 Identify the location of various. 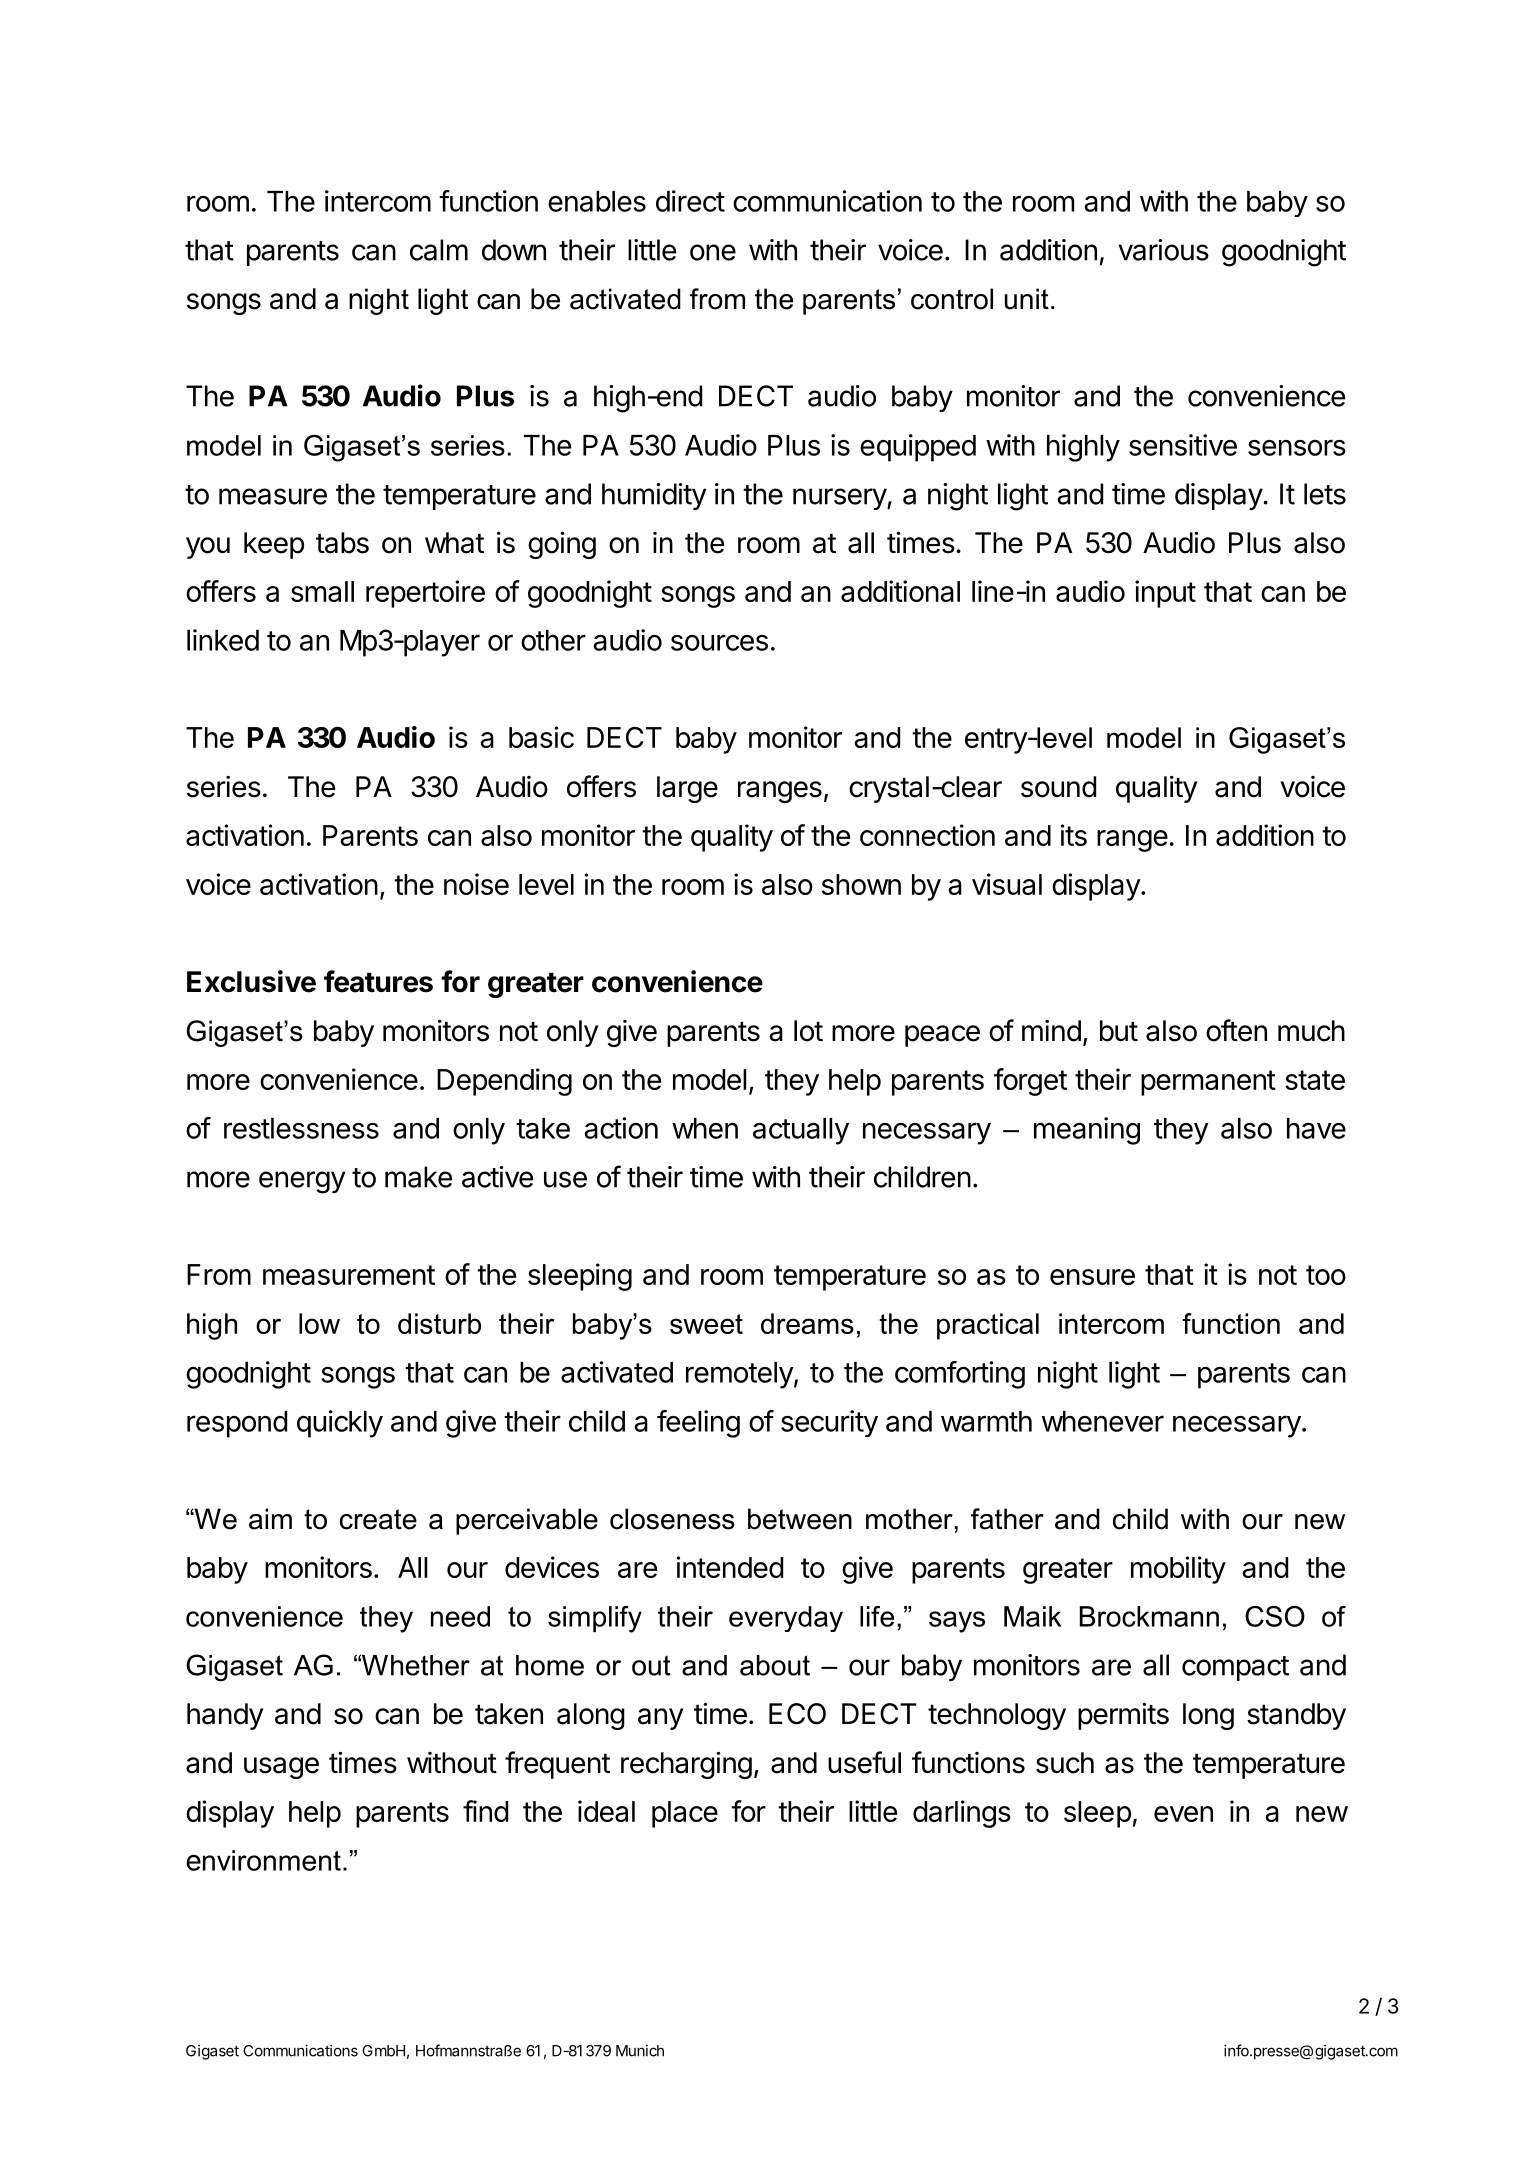
(1163, 250).
